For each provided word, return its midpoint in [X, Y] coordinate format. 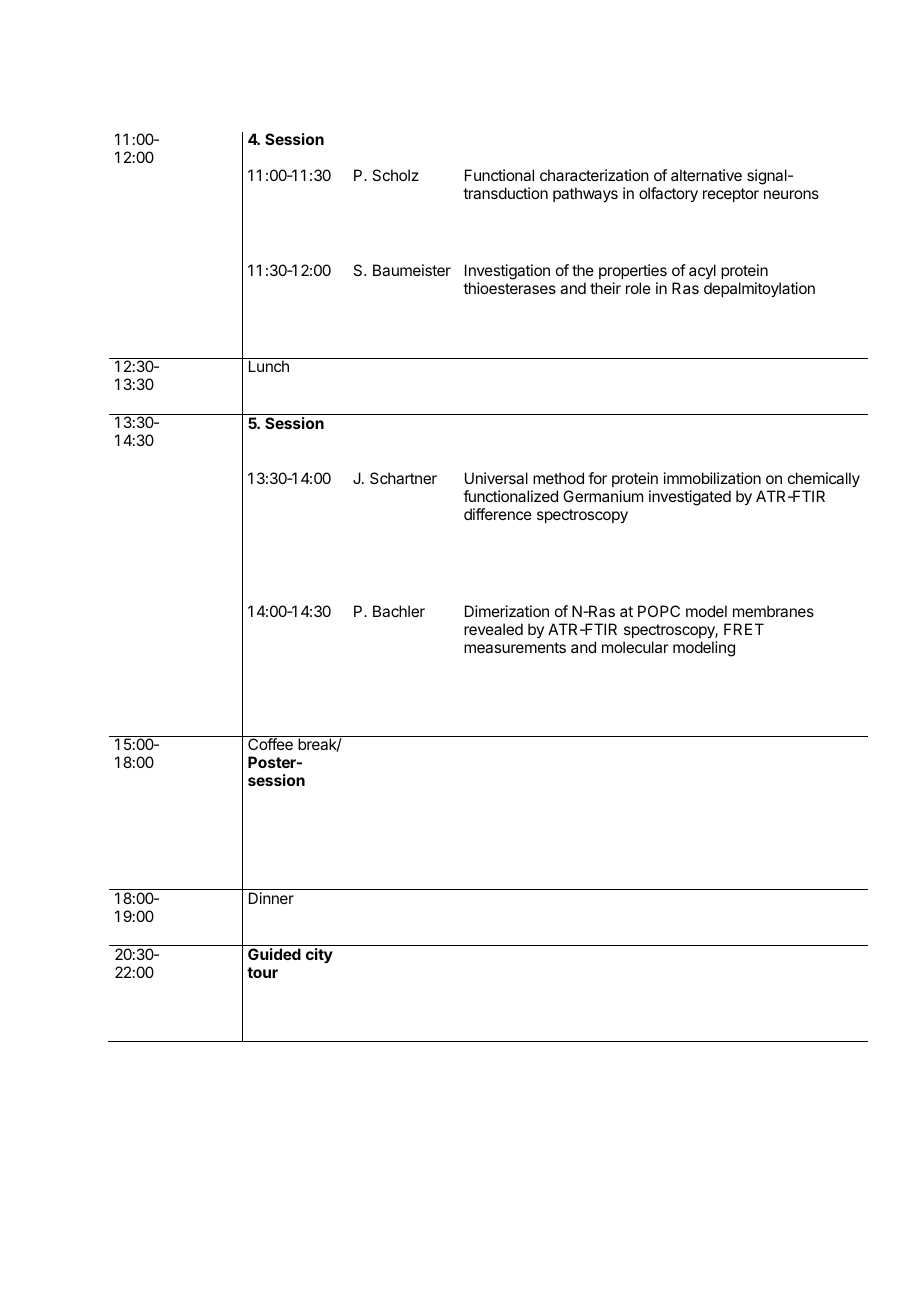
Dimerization [507, 611]
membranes [773, 611]
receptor [731, 195]
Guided [274, 954]
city [319, 955]
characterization [594, 175]
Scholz [395, 175]
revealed [493, 629]
